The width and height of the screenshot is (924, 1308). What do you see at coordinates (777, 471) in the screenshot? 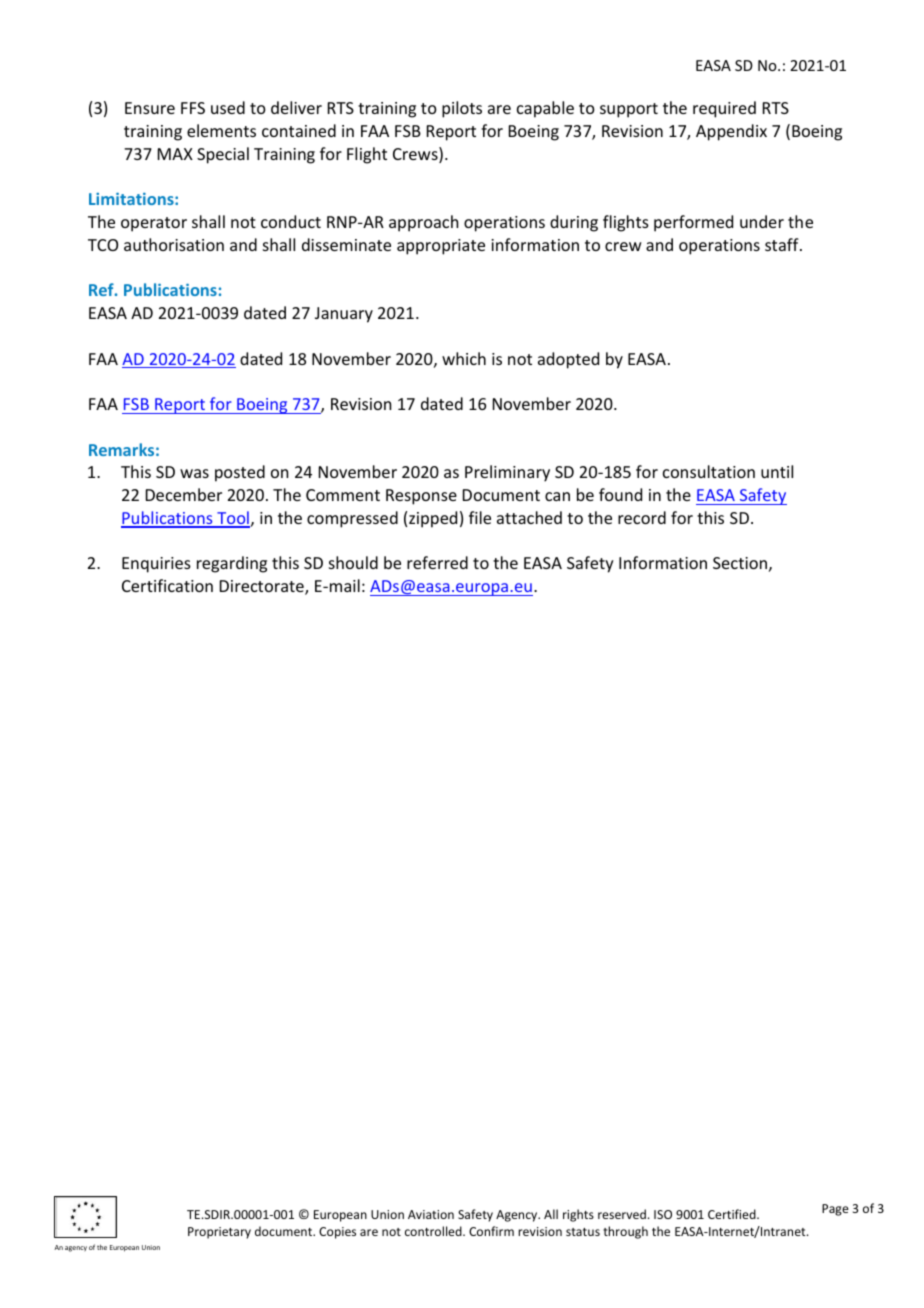
I see `until` at bounding box center [777, 471].
